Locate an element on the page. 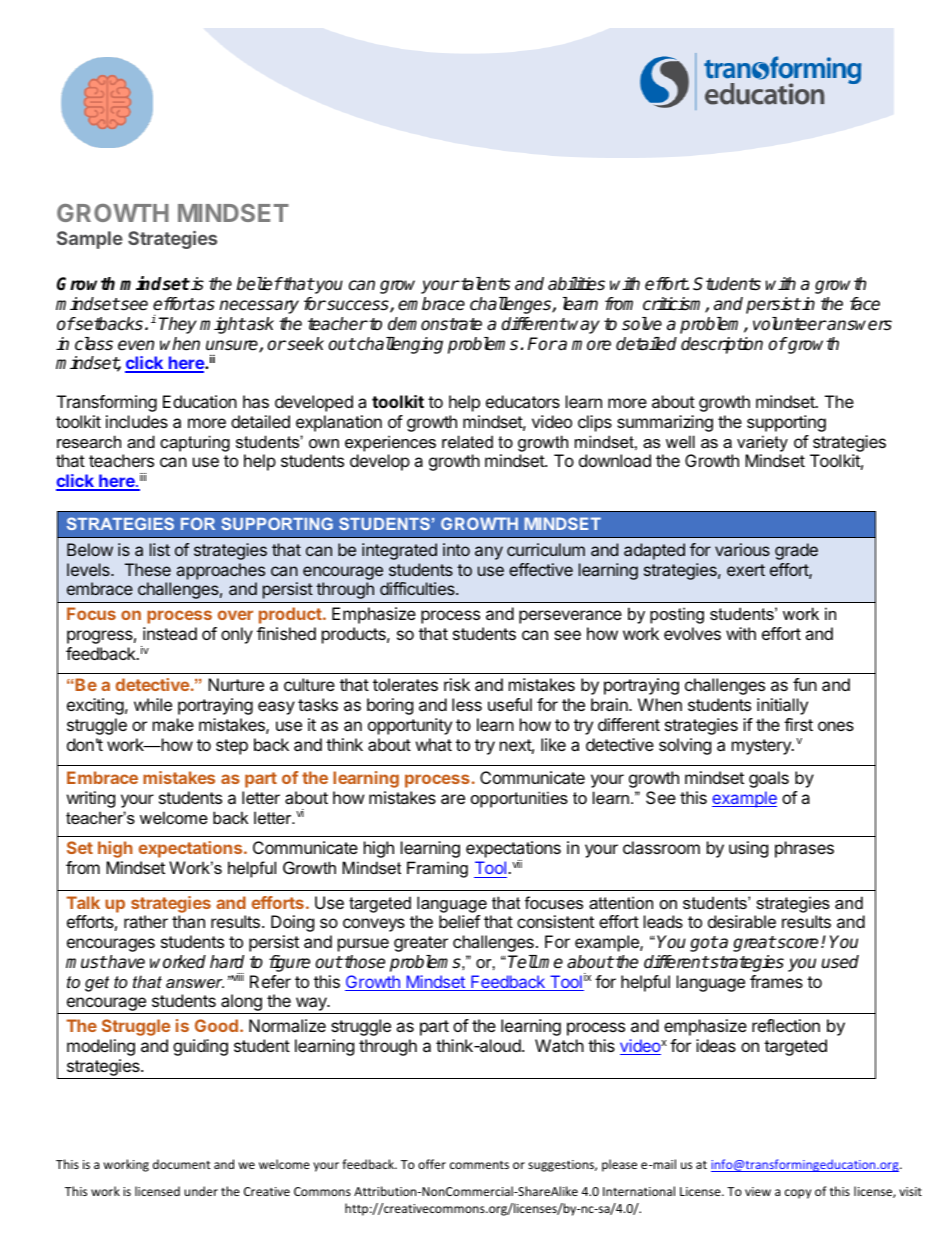 Image resolution: width=952 pixels, height=1233 pixels. talents is located at coordinates (484, 284).
